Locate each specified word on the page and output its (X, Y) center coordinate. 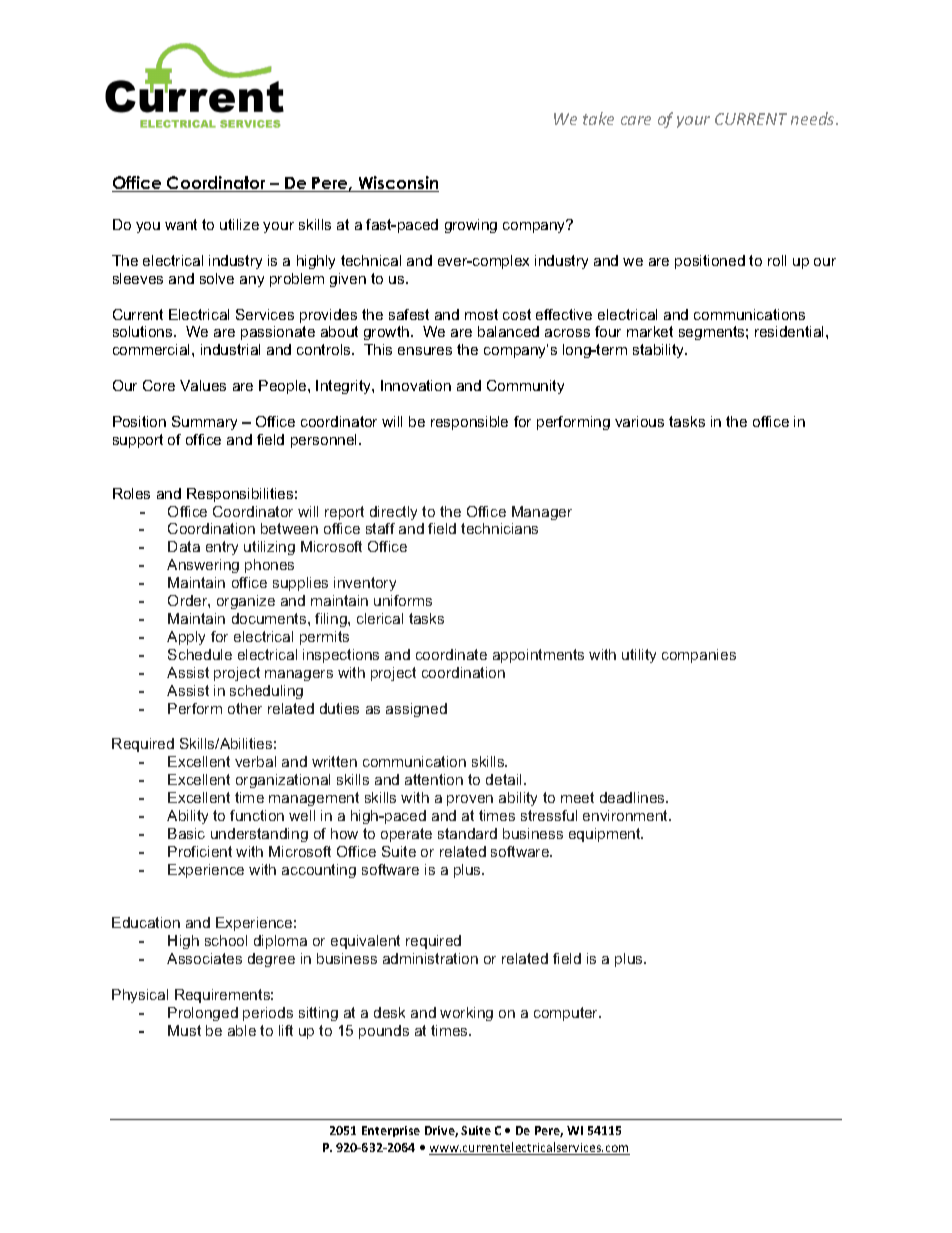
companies (699, 656)
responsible (469, 423)
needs (814, 118)
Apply (186, 638)
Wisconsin (397, 184)
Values (203, 385)
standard (467, 833)
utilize (239, 224)
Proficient (200, 851)
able (242, 1030)
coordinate (451, 654)
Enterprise (391, 1131)
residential (791, 331)
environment (627, 815)
